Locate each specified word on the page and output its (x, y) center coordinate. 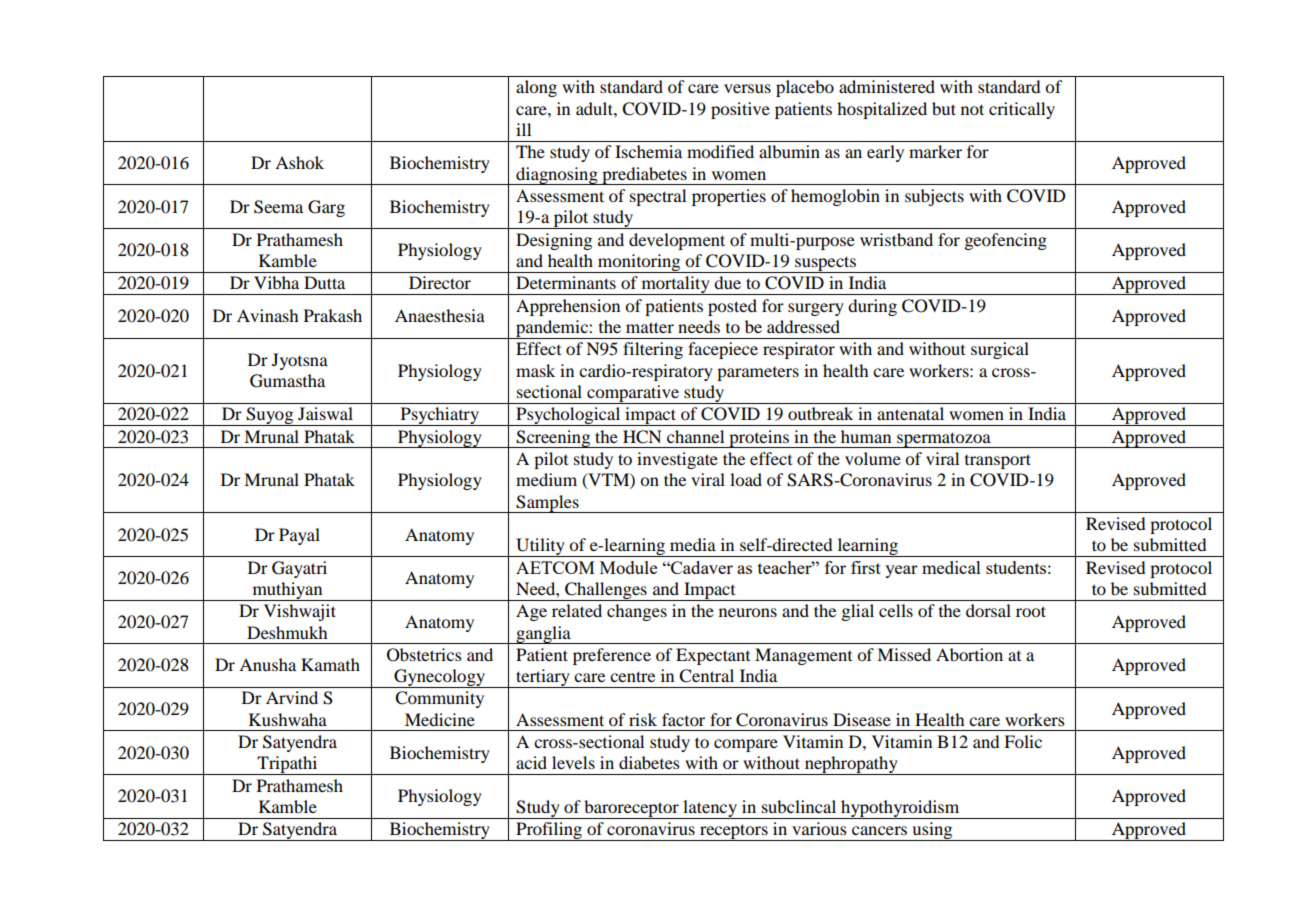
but (944, 108)
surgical (1000, 350)
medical (951, 567)
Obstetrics (424, 655)
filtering (653, 350)
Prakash (333, 315)
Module (628, 567)
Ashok (299, 162)
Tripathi (288, 765)
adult (595, 108)
